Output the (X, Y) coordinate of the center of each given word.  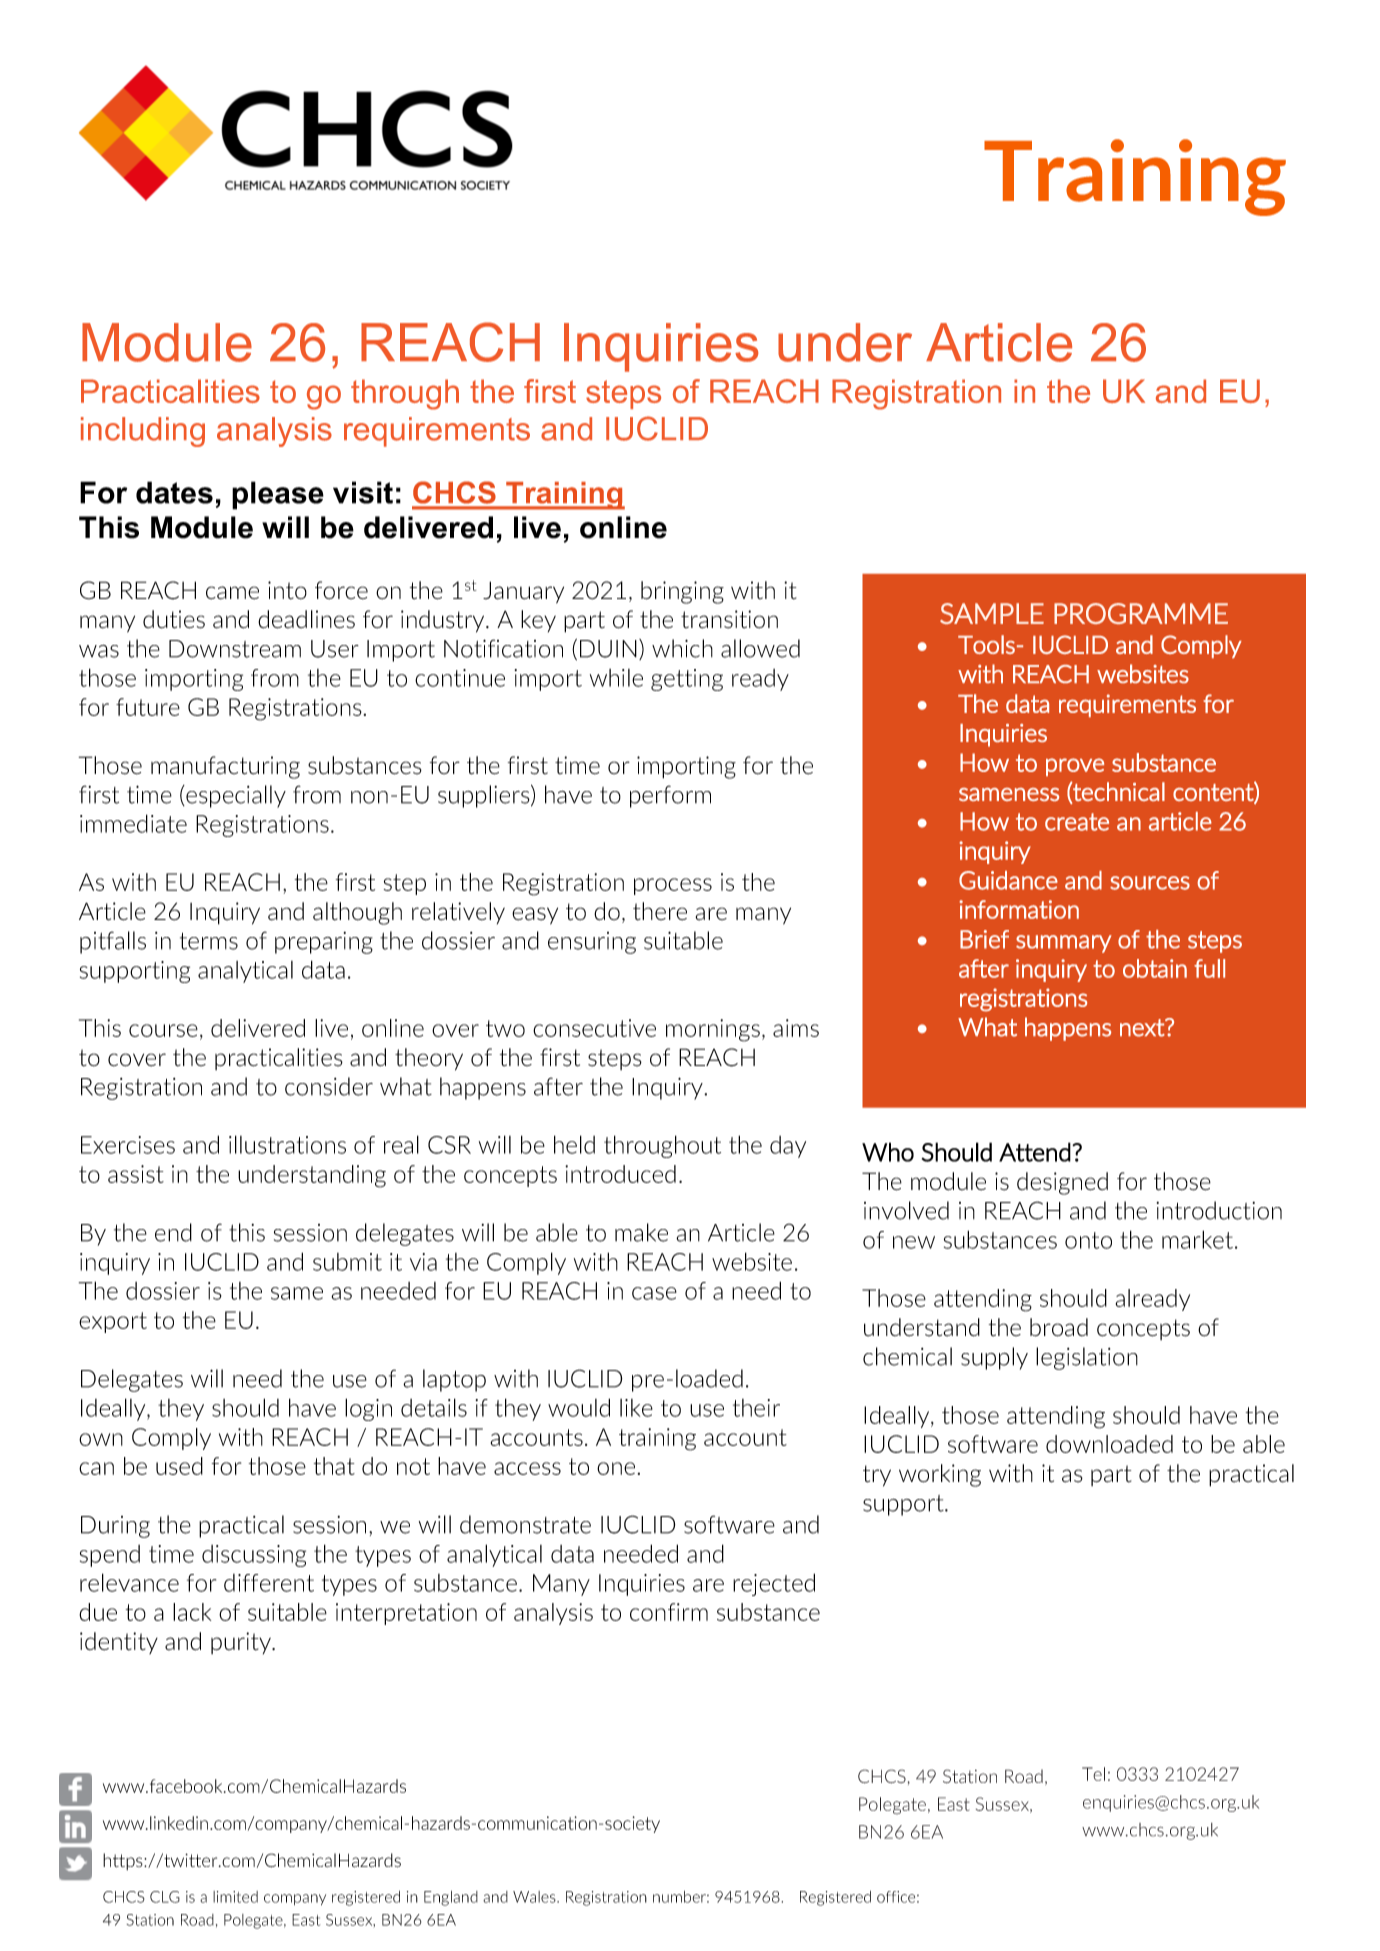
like (636, 1408)
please (278, 495)
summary (1064, 944)
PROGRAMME (1141, 613)
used (179, 1466)
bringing (682, 592)
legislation (1087, 1358)
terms (209, 941)
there (660, 911)
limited (235, 1897)
